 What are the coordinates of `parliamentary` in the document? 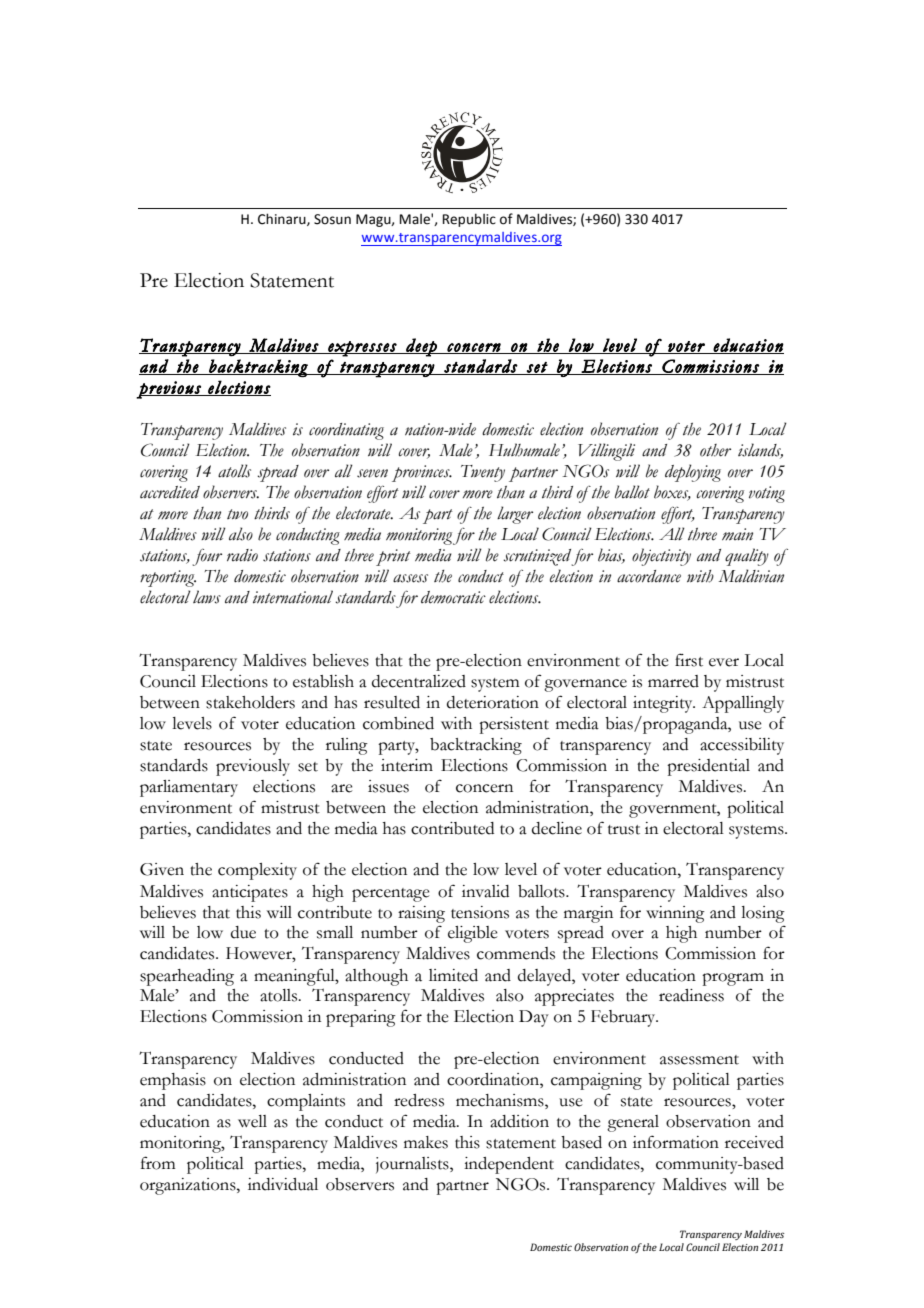 It's located at (189, 788).
